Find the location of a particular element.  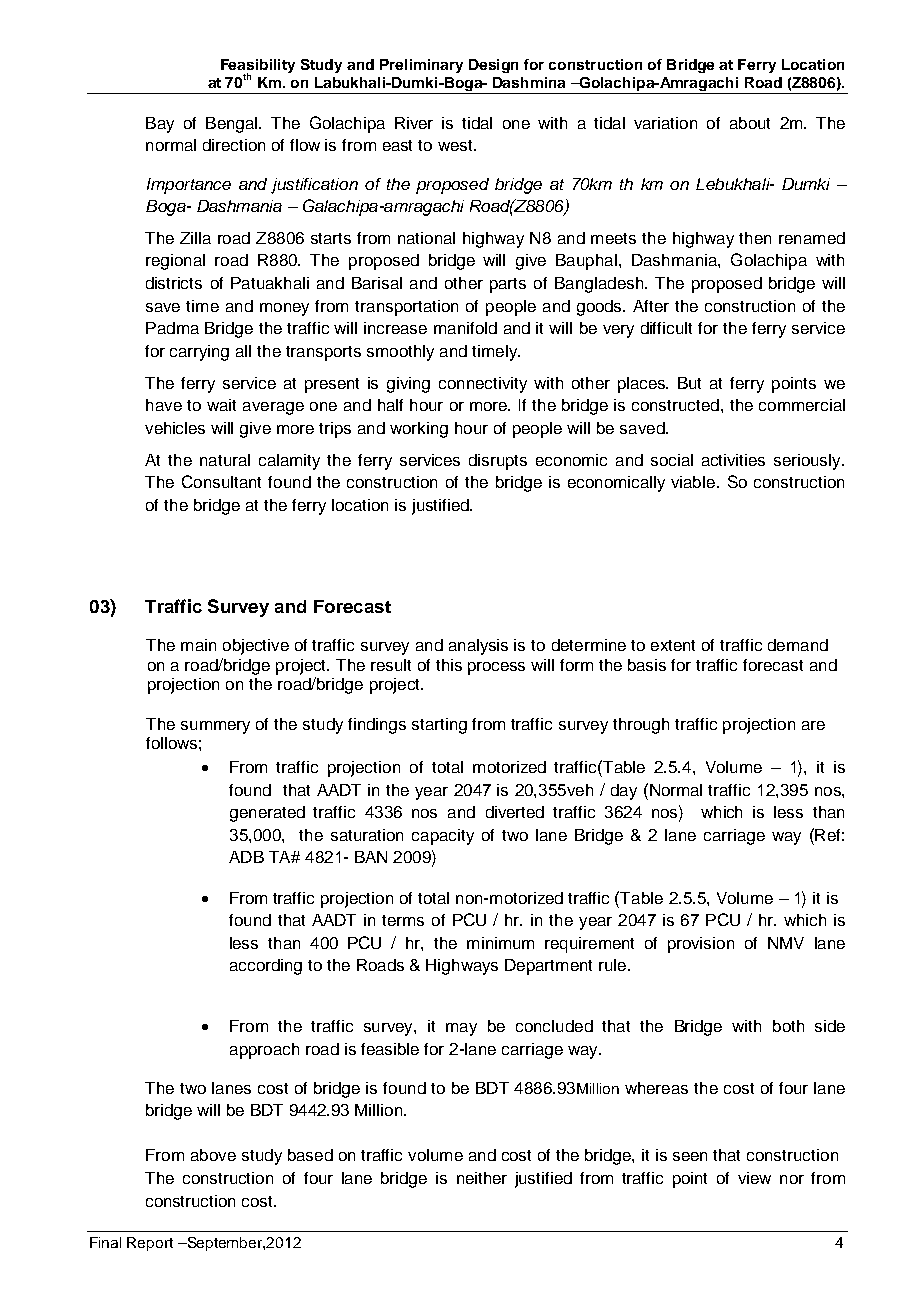

Bay is located at coordinates (160, 125).
